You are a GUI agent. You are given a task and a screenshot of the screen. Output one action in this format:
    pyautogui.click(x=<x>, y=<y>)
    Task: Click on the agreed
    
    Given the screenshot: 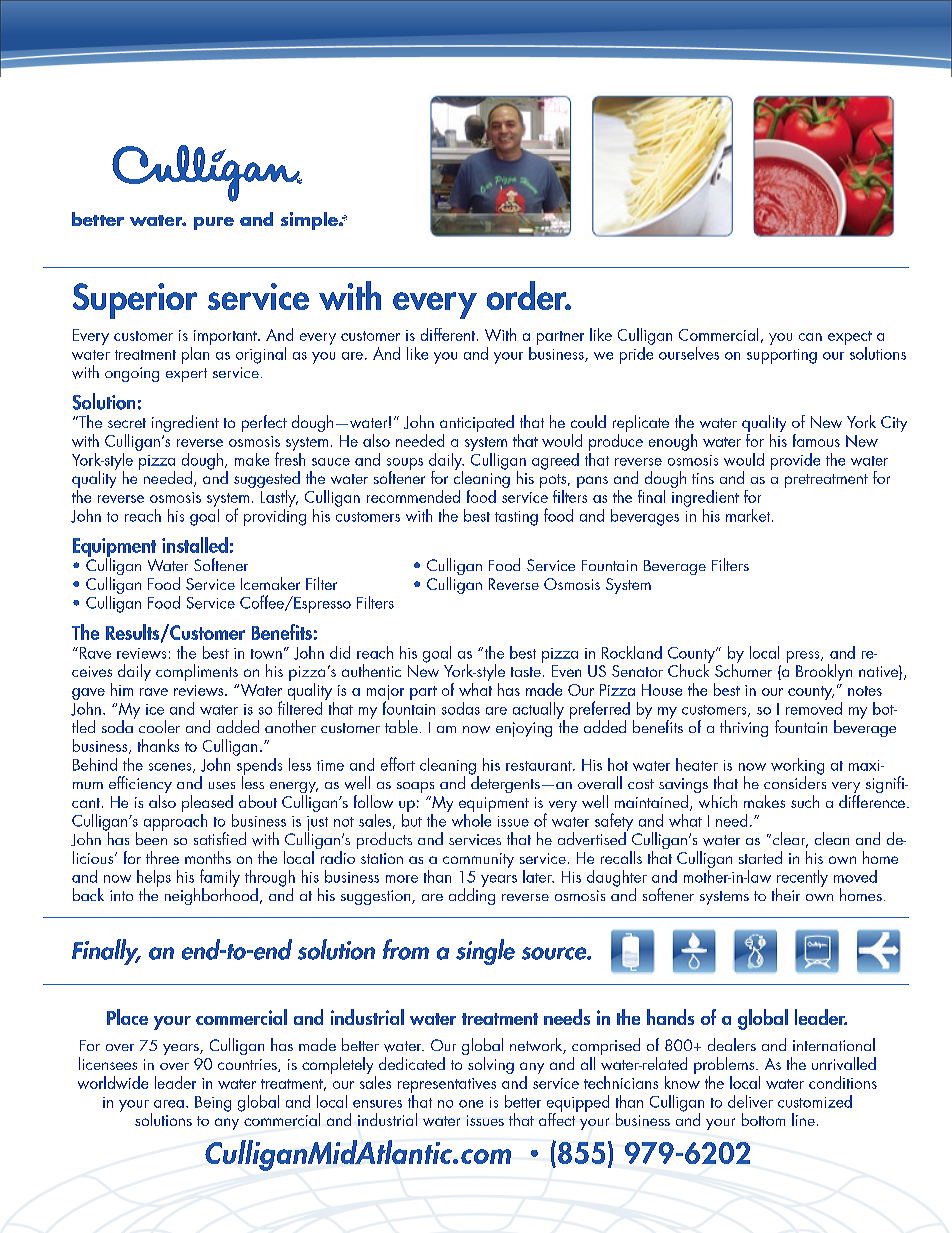 What is the action you would take?
    pyautogui.click(x=555, y=461)
